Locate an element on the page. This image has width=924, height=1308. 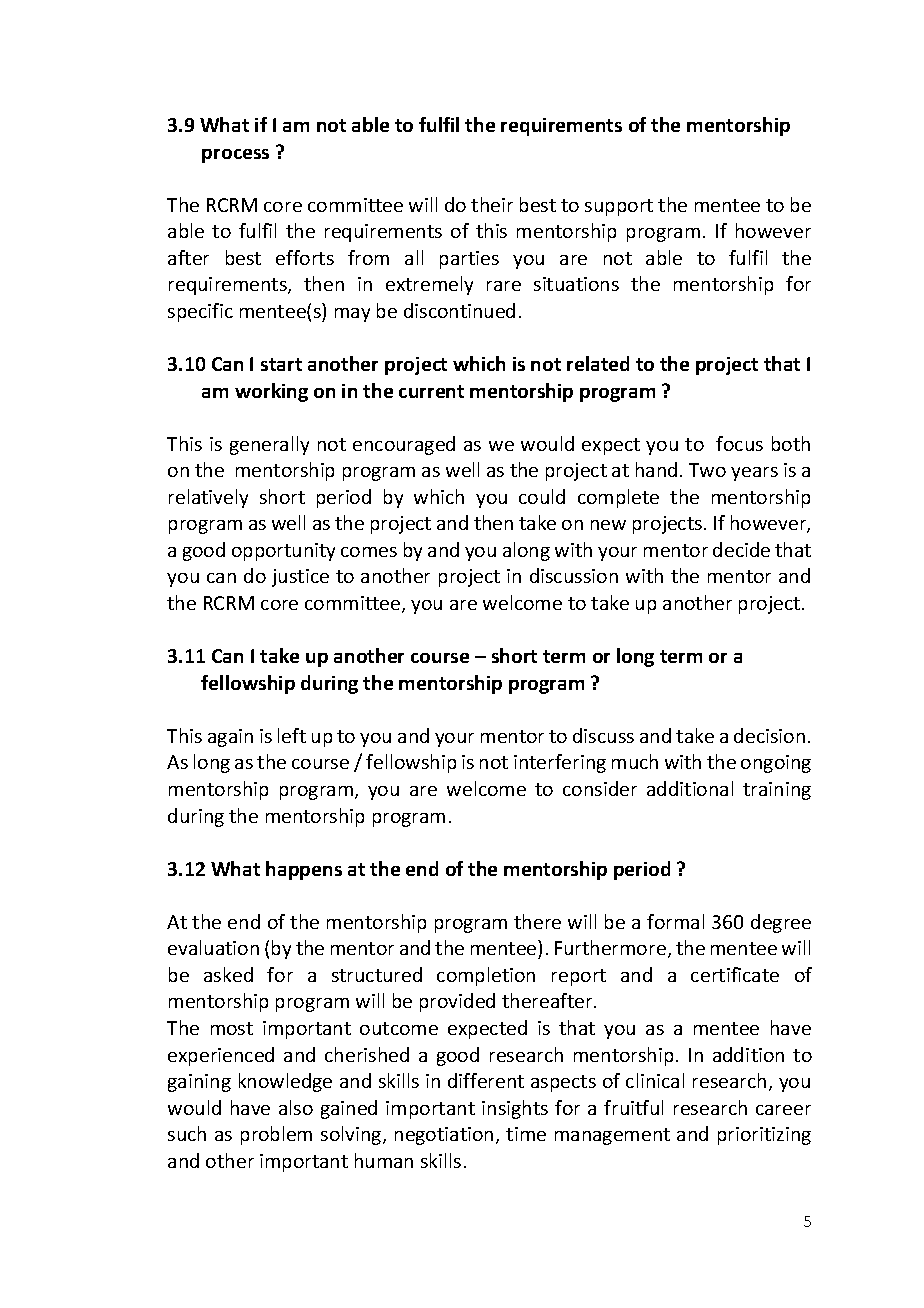
left is located at coordinates (292, 735).
